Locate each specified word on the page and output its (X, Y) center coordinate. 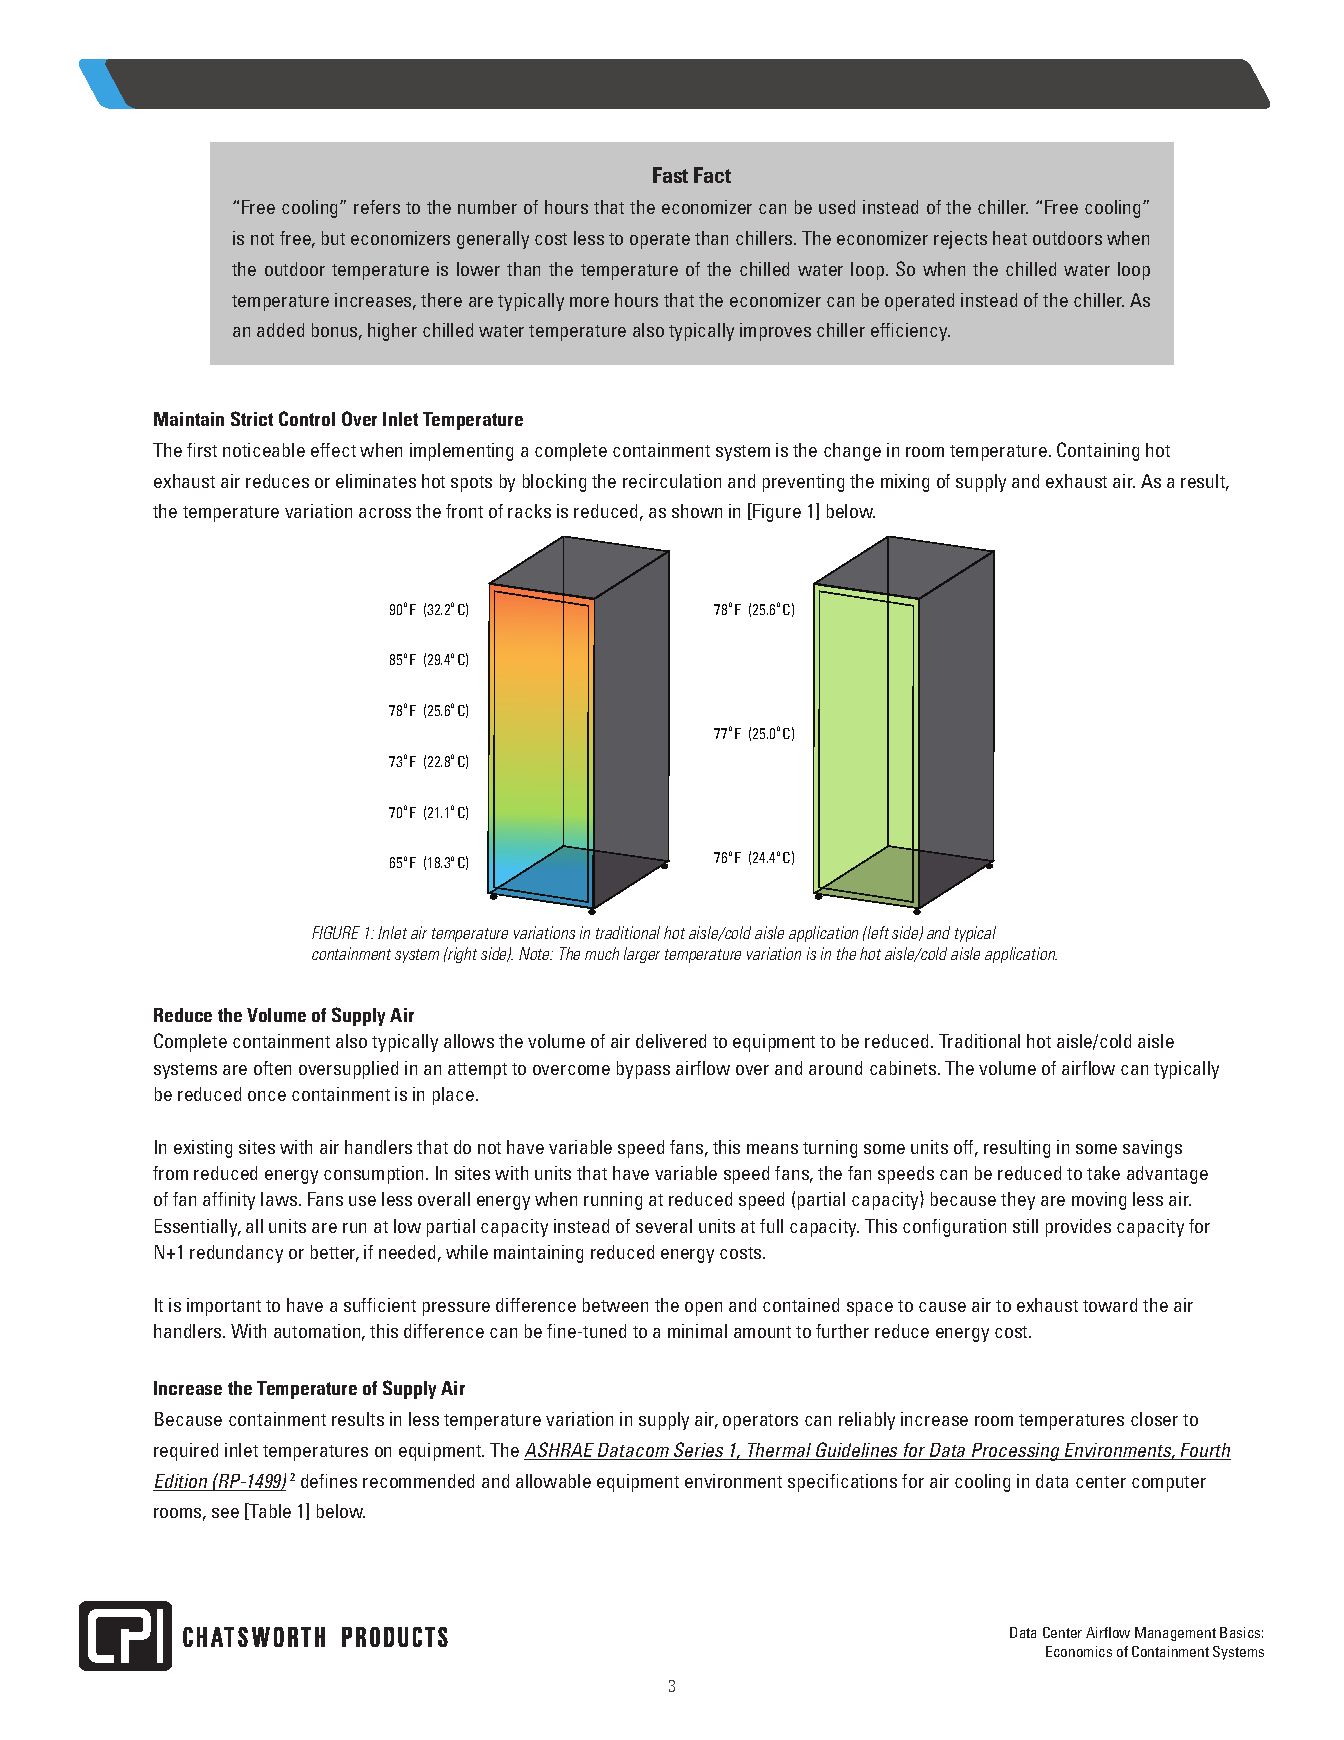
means (772, 1149)
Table (269, 1511)
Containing (1098, 451)
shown (697, 511)
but (333, 238)
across (385, 513)
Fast (670, 175)
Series (699, 1451)
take (1103, 1173)
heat (1010, 238)
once (267, 1096)
